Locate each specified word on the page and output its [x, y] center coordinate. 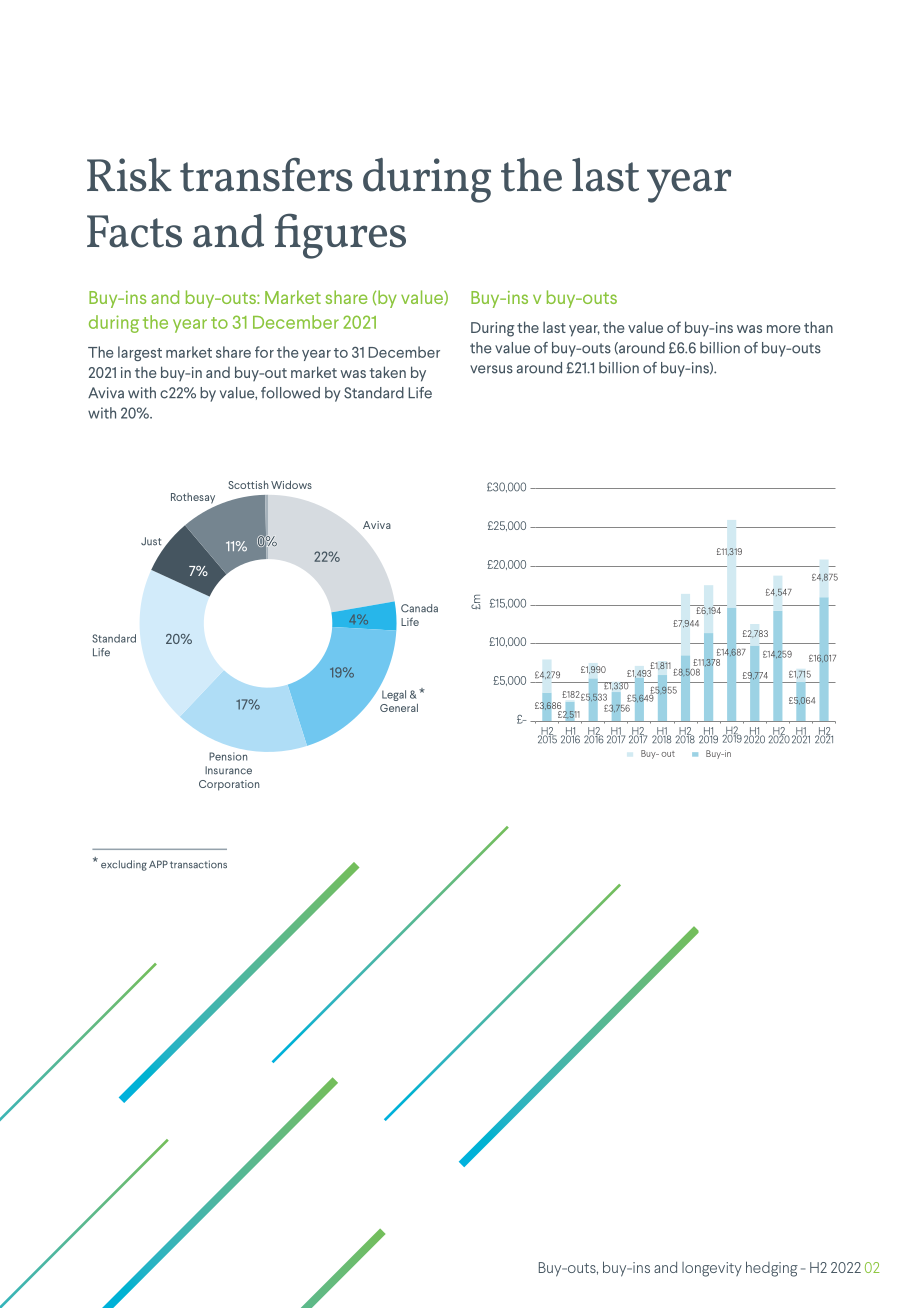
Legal [394, 695]
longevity [712, 1269]
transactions [198, 864]
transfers [266, 175]
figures [340, 236]
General [399, 708]
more [784, 329]
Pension [228, 756]
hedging [772, 1269]
